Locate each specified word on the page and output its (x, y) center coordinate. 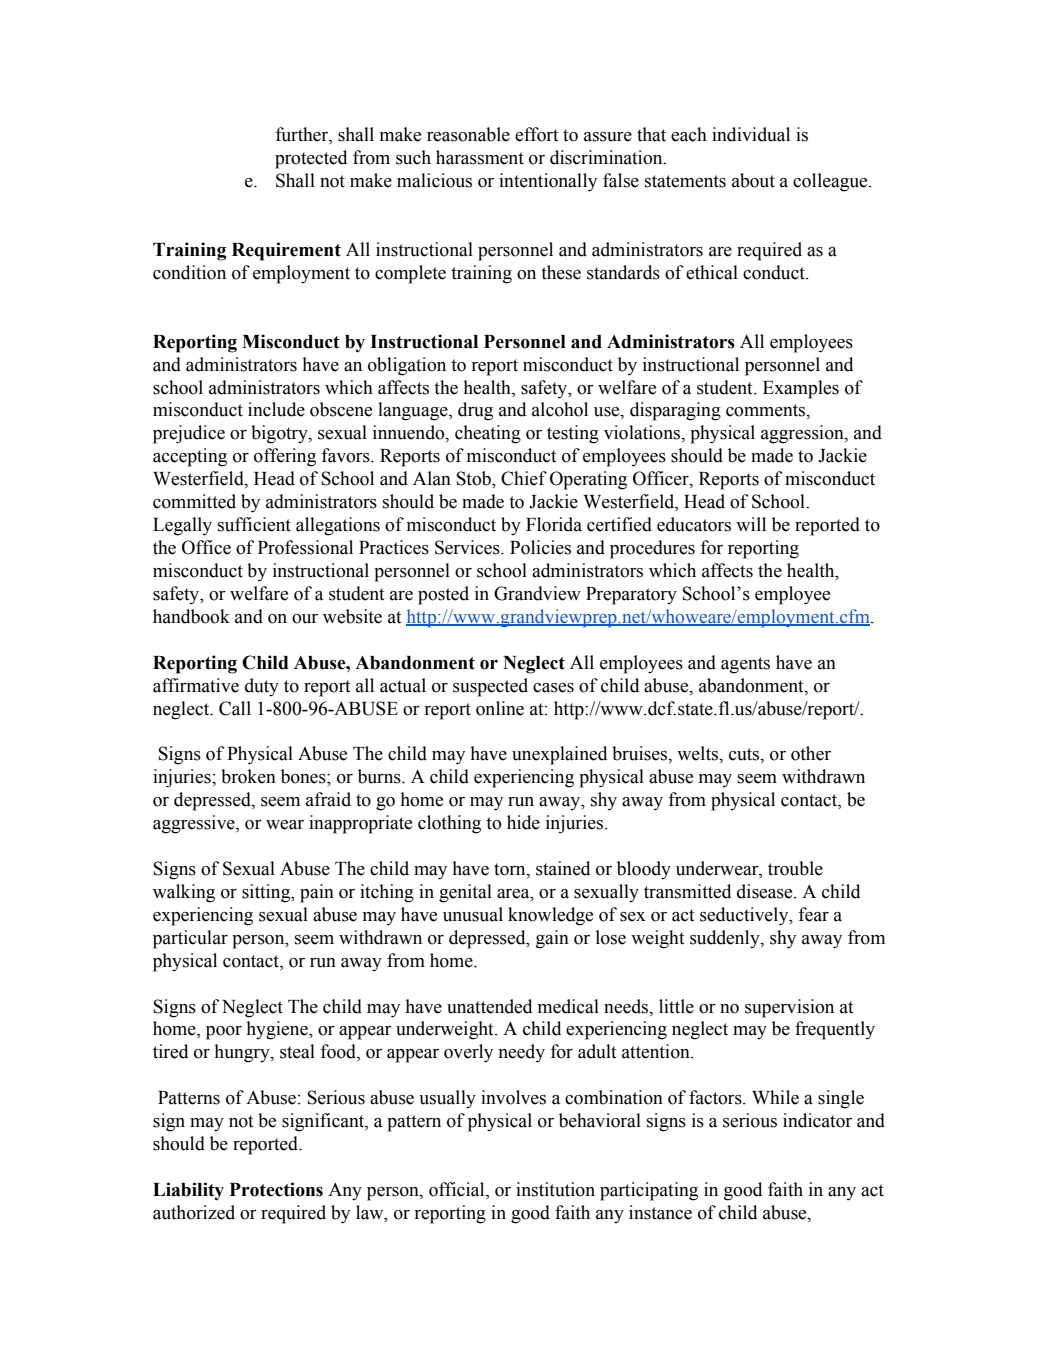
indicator (817, 1120)
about (753, 180)
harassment (480, 157)
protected (311, 159)
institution (555, 1189)
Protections (276, 1189)
